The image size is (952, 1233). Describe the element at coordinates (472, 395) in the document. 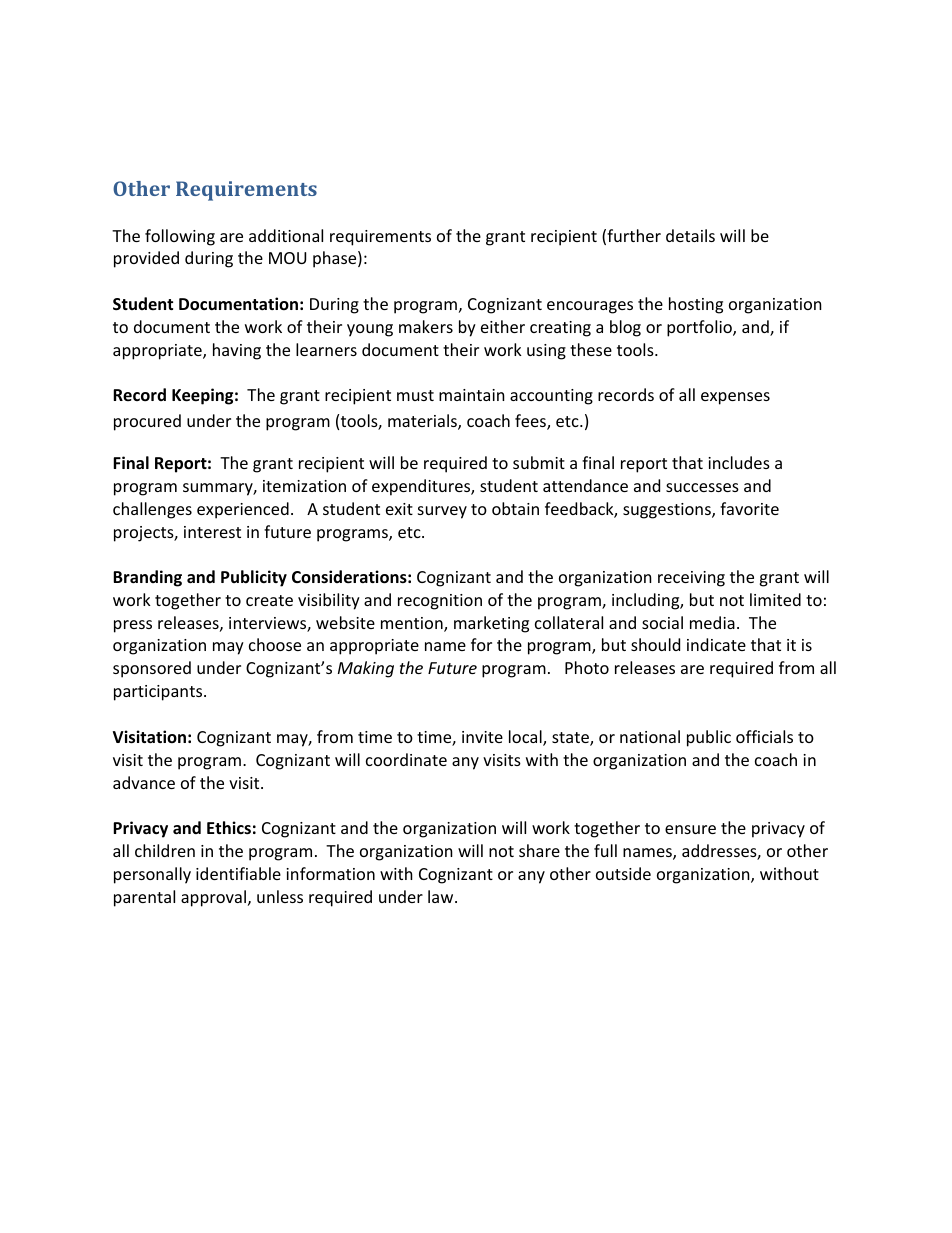

I see `maintain` at that location.
